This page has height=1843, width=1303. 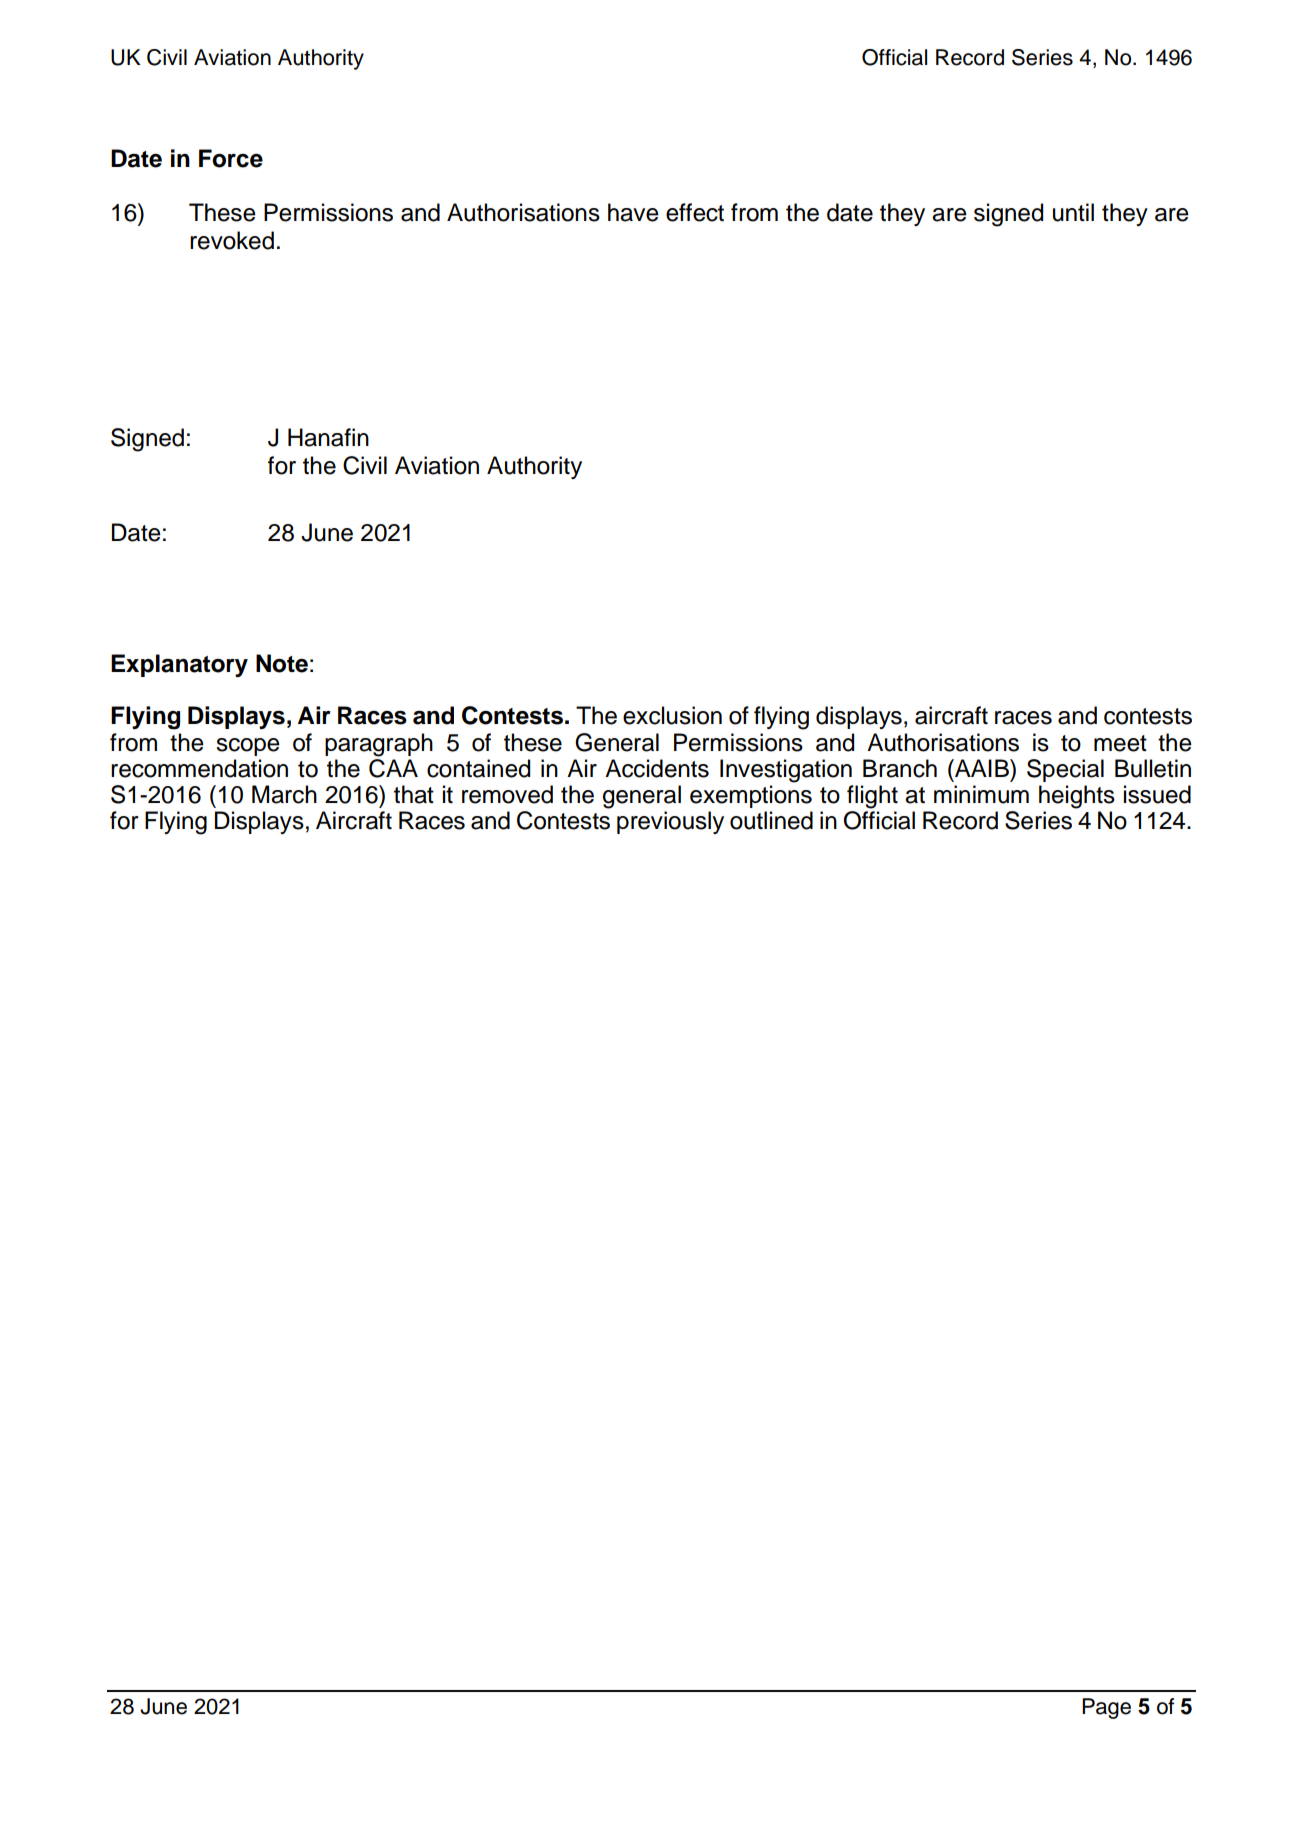 What do you see at coordinates (1073, 212) in the page?
I see `until` at bounding box center [1073, 212].
